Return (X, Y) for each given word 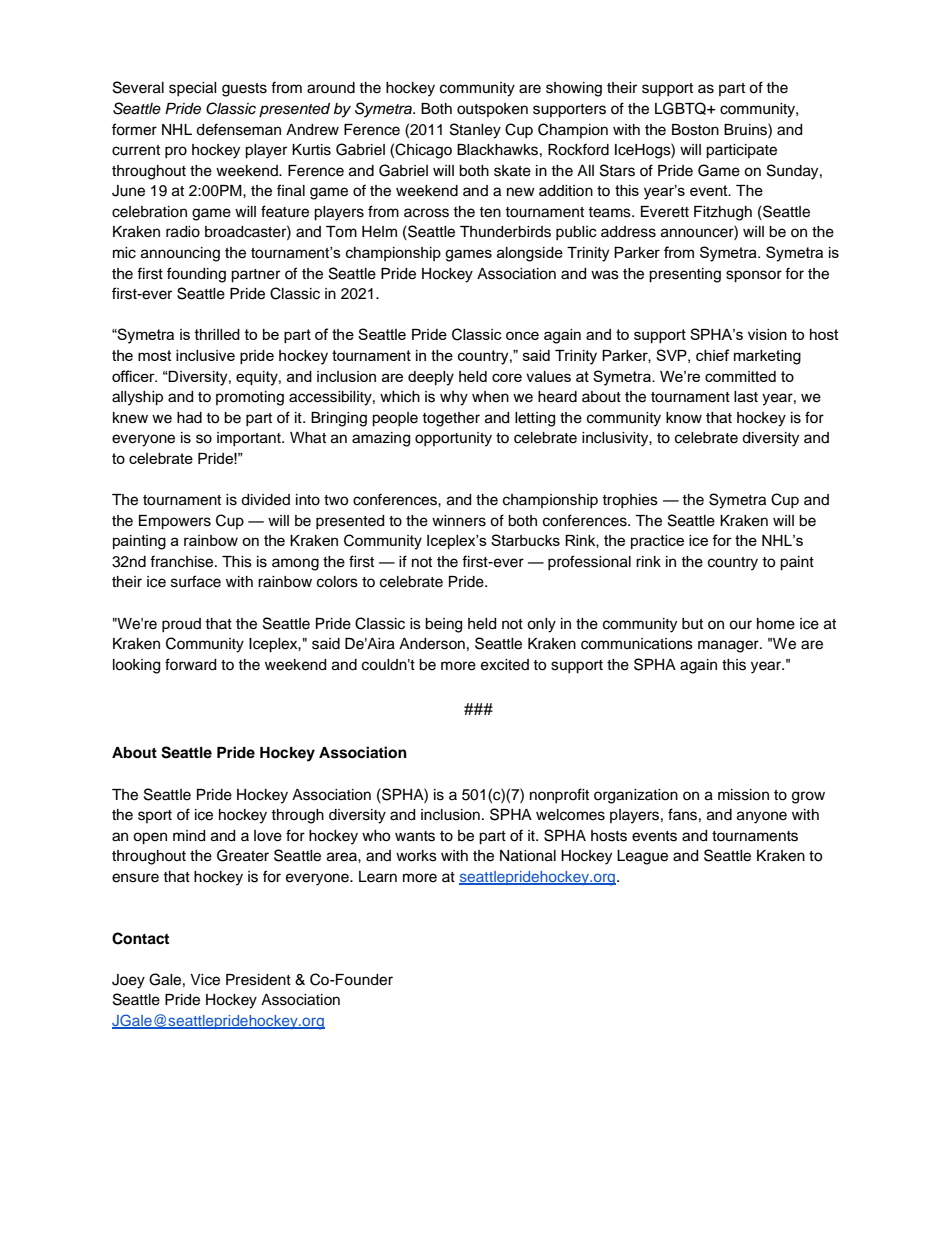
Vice (205, 980)
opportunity (453, 439)
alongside (530, 254)
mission (743, 795)
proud (181, 625)
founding (196, 275)
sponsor (754, 276)
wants (415, 836)
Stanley (475, 131)
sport (155, 816)
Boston (695, 130)
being (443, 625)
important (250, 439)
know (684, 418)
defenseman (238, 129)
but (692, 624)
